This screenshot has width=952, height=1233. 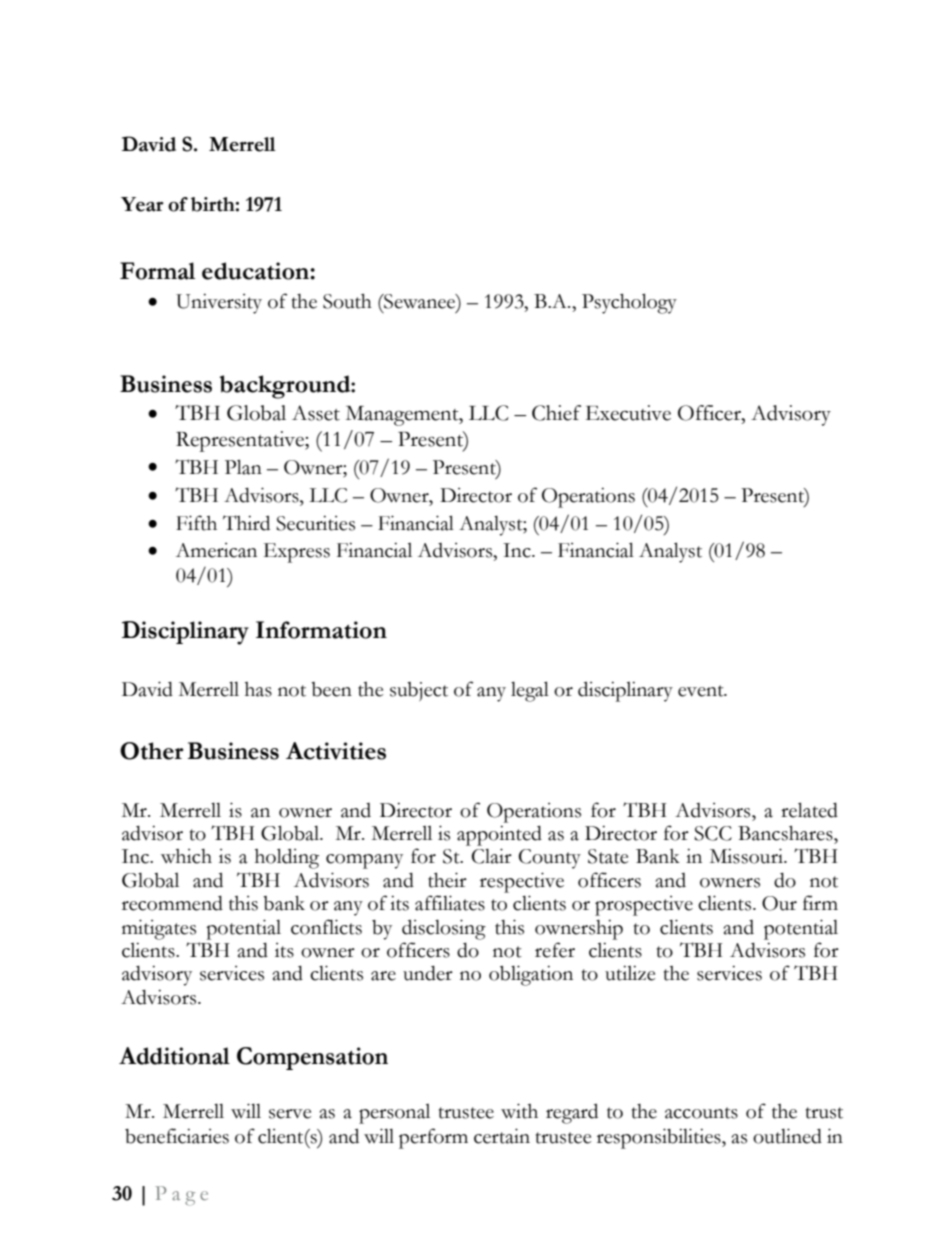 I want to click on with, so click(x=519, y=1111).
